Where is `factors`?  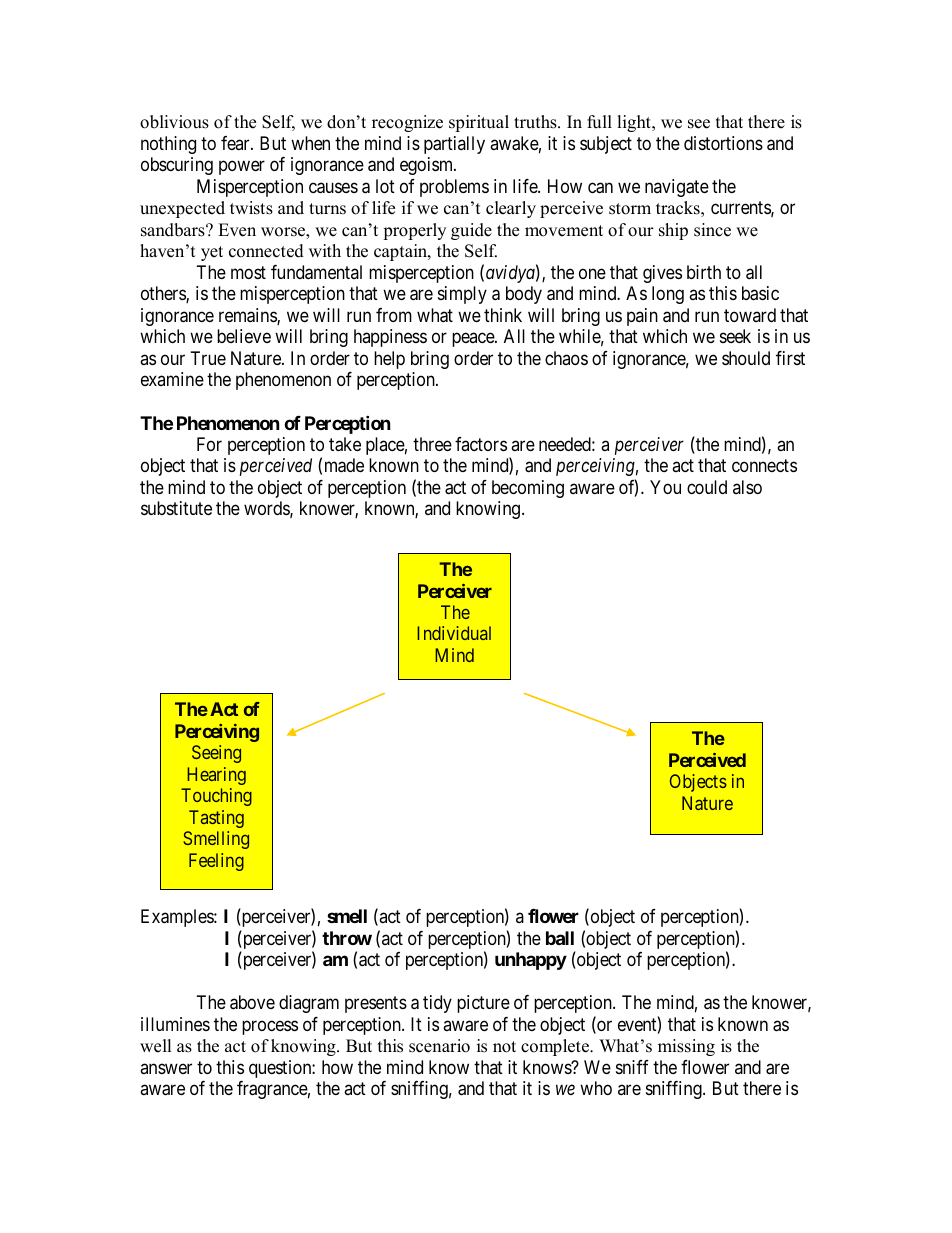 factors is located at coordinates (481, 444).
